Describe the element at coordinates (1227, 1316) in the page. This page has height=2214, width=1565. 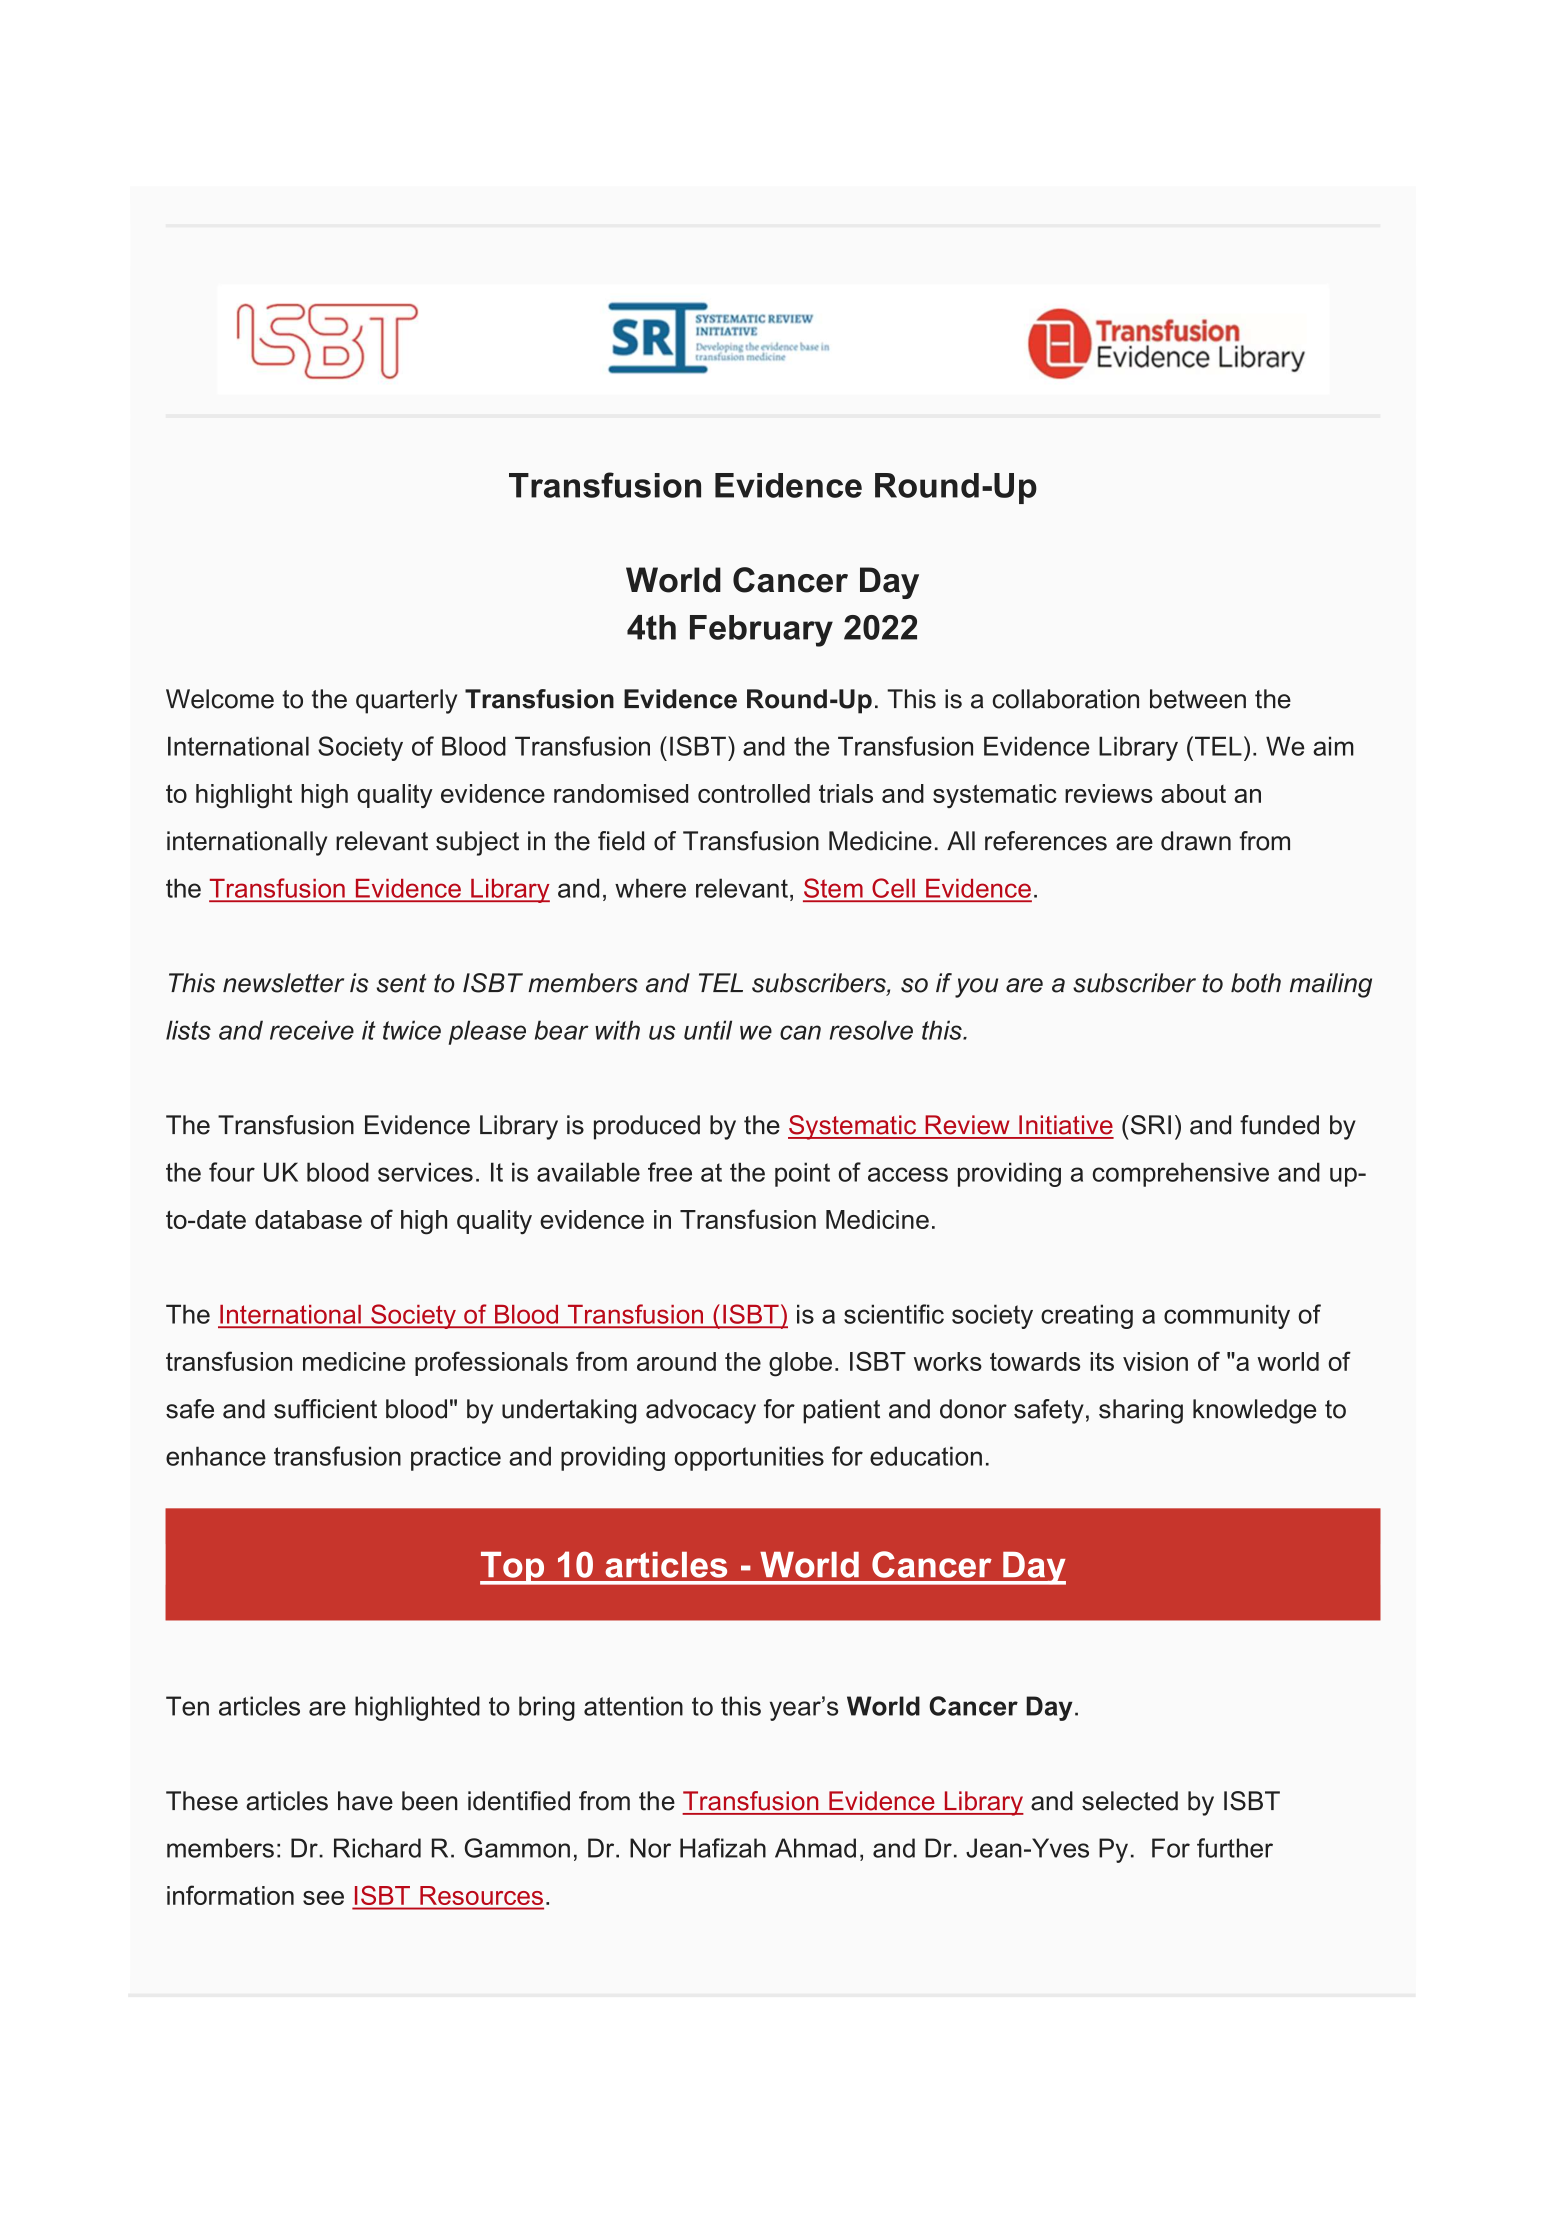
I see `community` at that location.
